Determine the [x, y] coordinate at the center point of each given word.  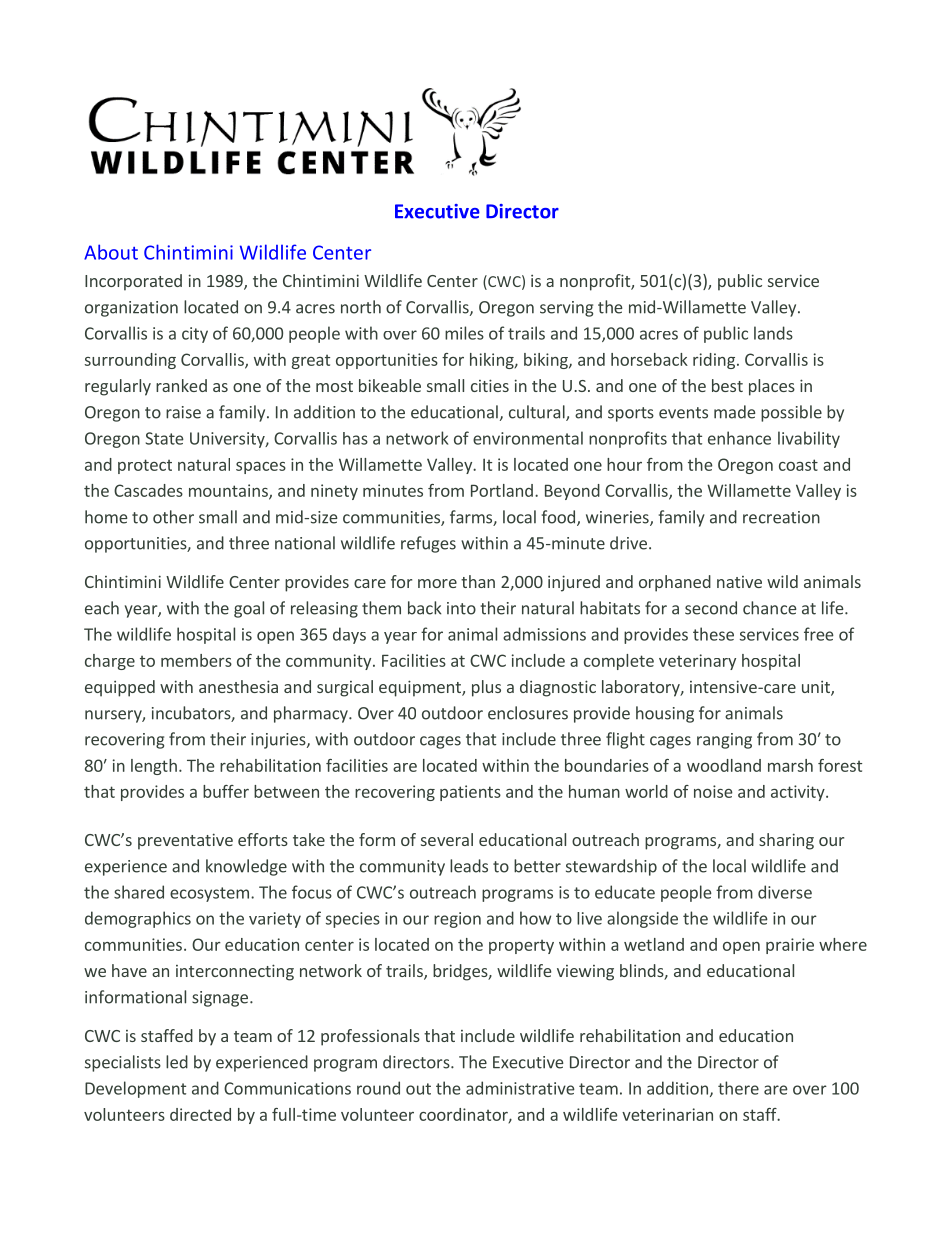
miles [464, 333]
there [738, 1088]
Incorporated [133, 282]
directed [200, 1114]
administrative [520, 1088]
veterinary [697, 662]
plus [486, 688]
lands [773, 333]
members [196, 660]
